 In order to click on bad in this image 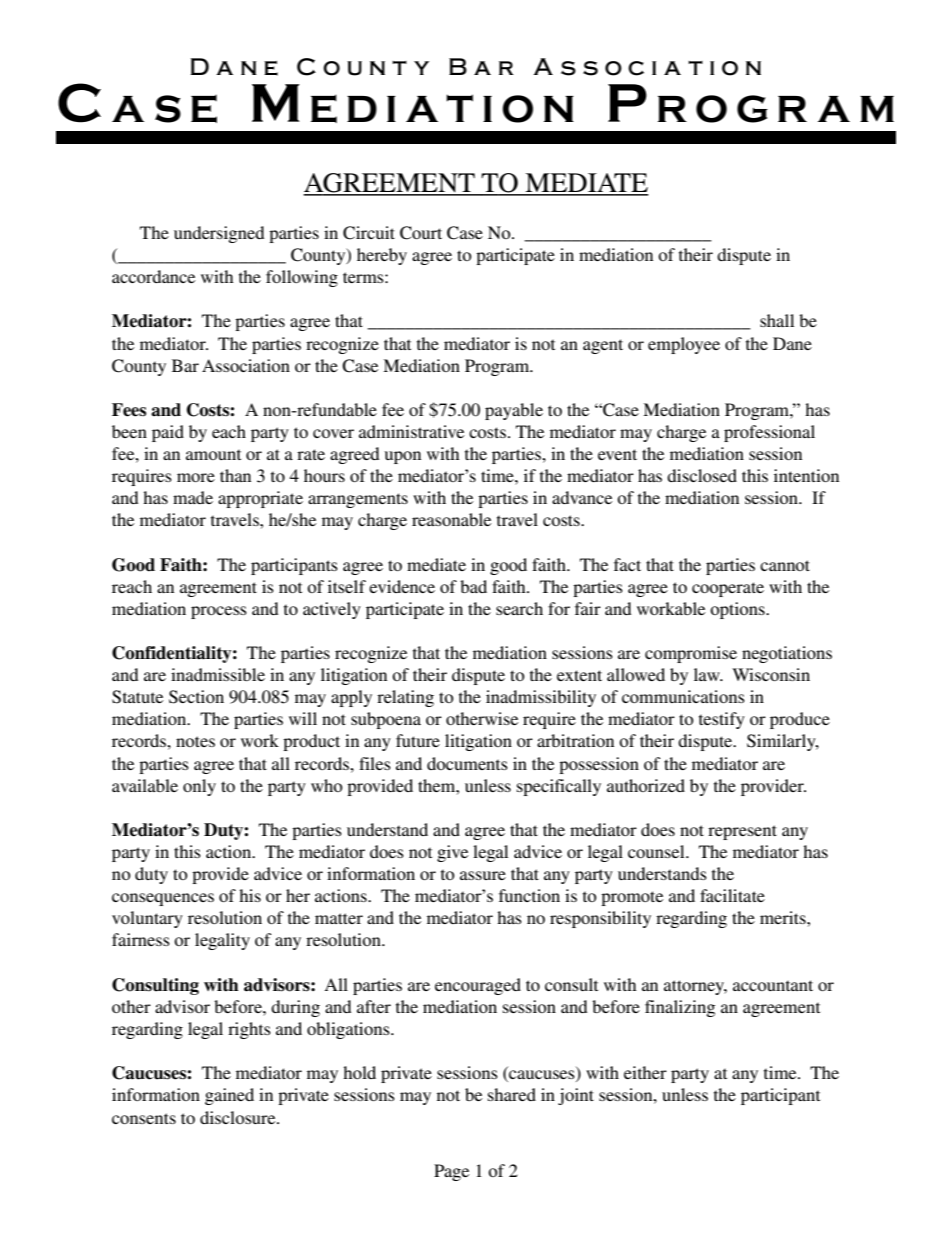, I will do `click(473, 586)`.
